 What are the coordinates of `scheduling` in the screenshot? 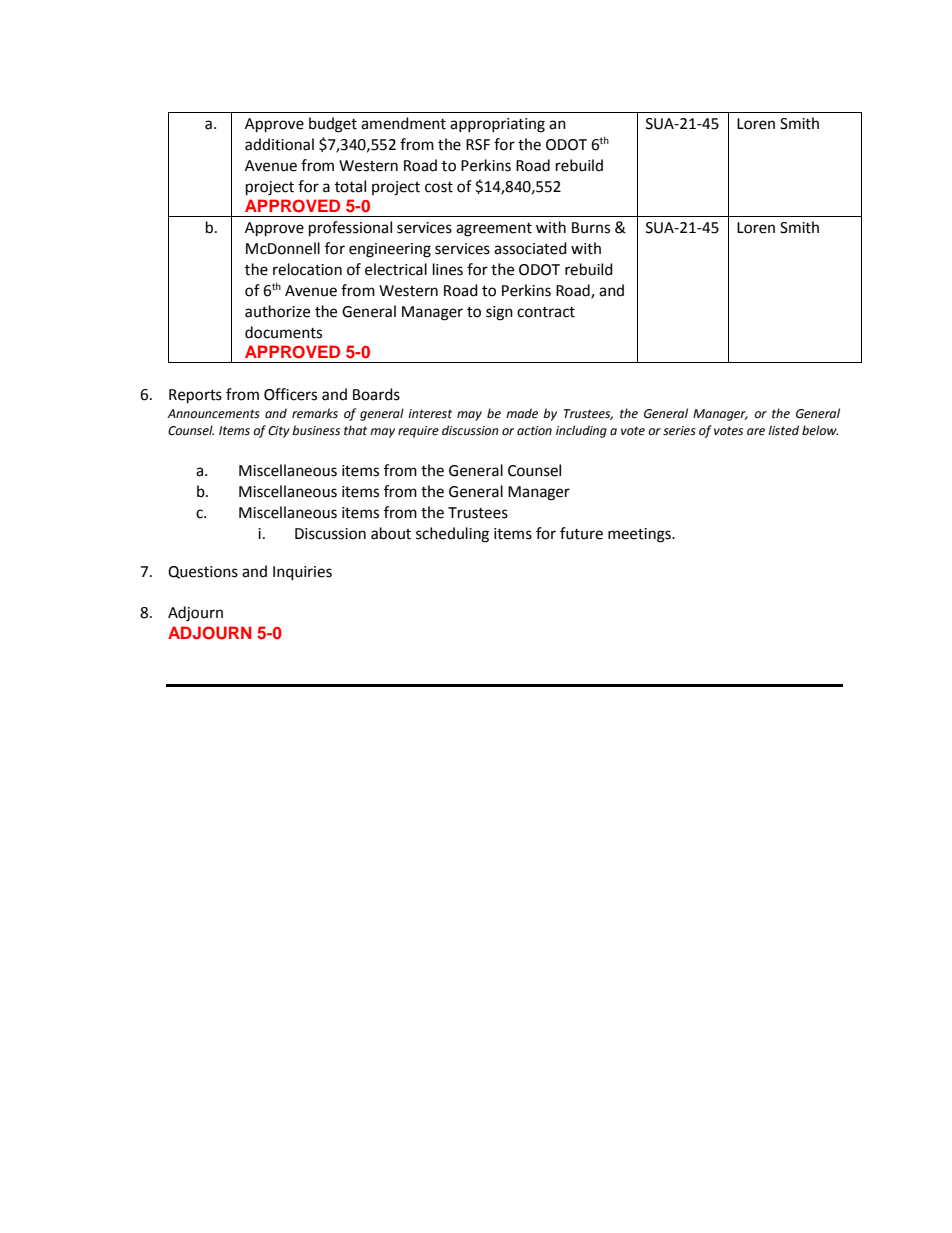 It's located at (452, 535).
